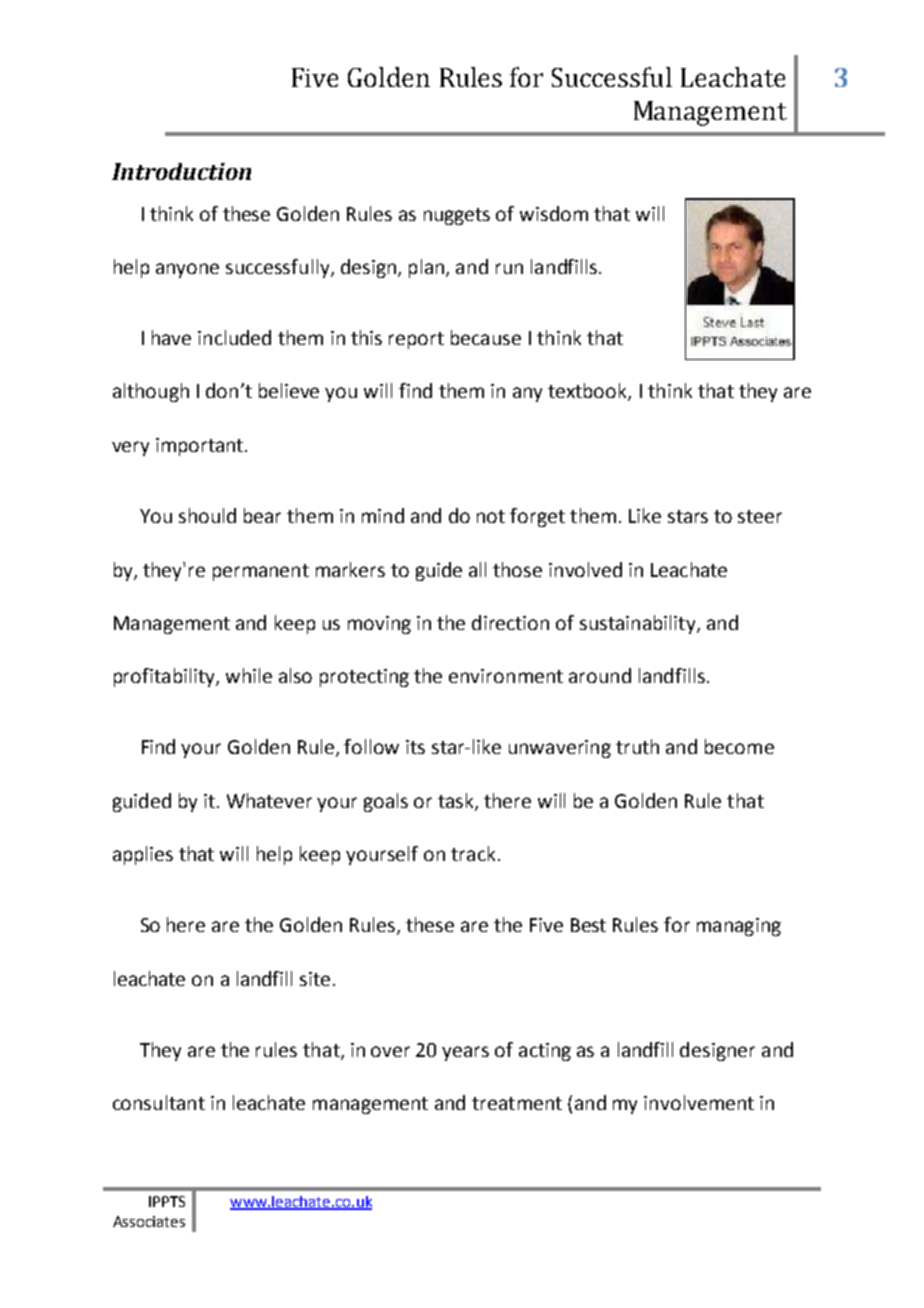 This page has height=1308, width=924. What do you see at coordinates (149, 1221) in the page?
I see `Associates` at bounding box center [149, 1221].
